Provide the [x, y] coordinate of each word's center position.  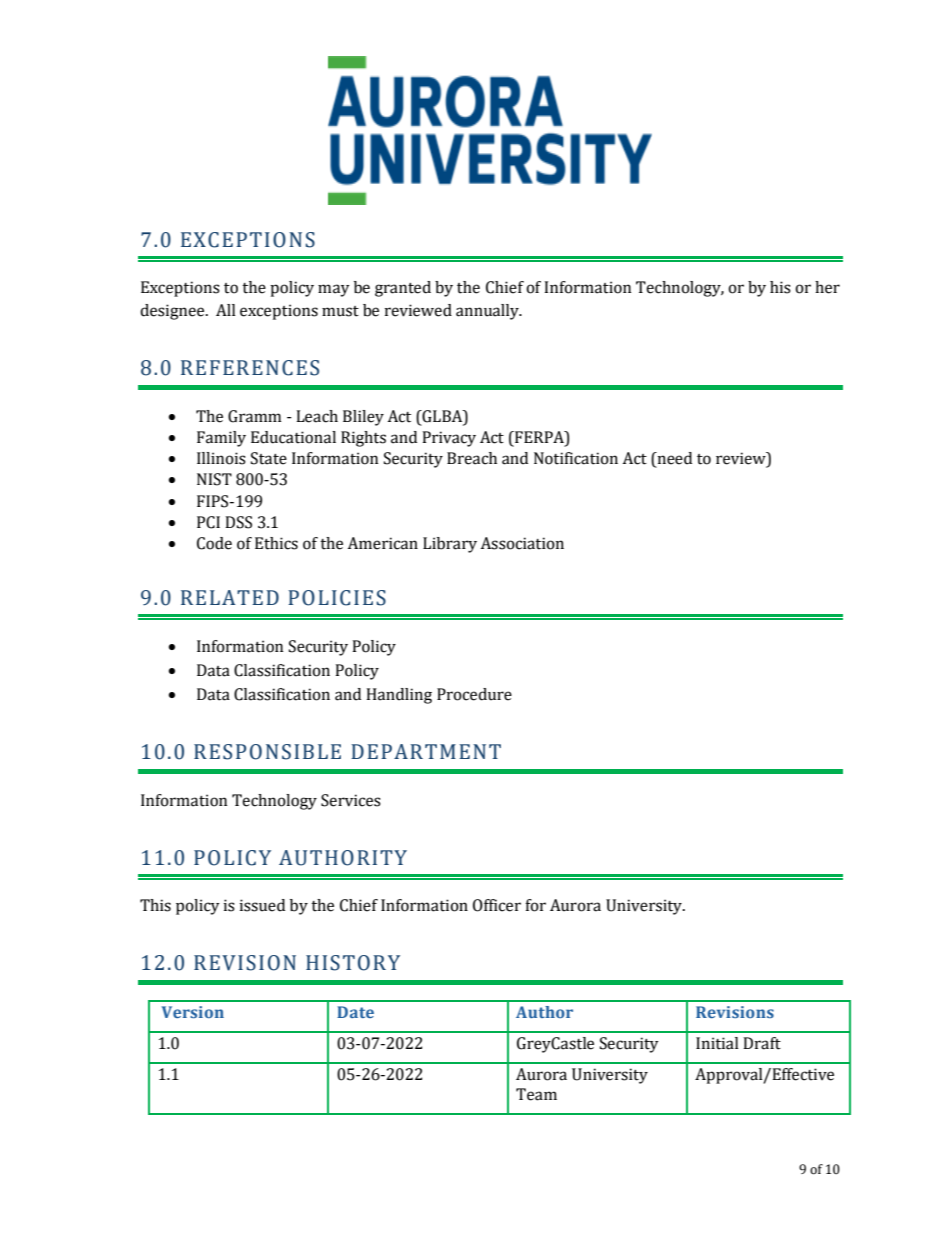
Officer [497, 905]
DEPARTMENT [426, 751]
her [827, 287]
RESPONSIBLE [267, 752]
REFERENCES [250, 368]
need [673, 459]
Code [214, 543]
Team [536, 1094]
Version [193, 1012]
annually [488, 312]
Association [522, 543]
